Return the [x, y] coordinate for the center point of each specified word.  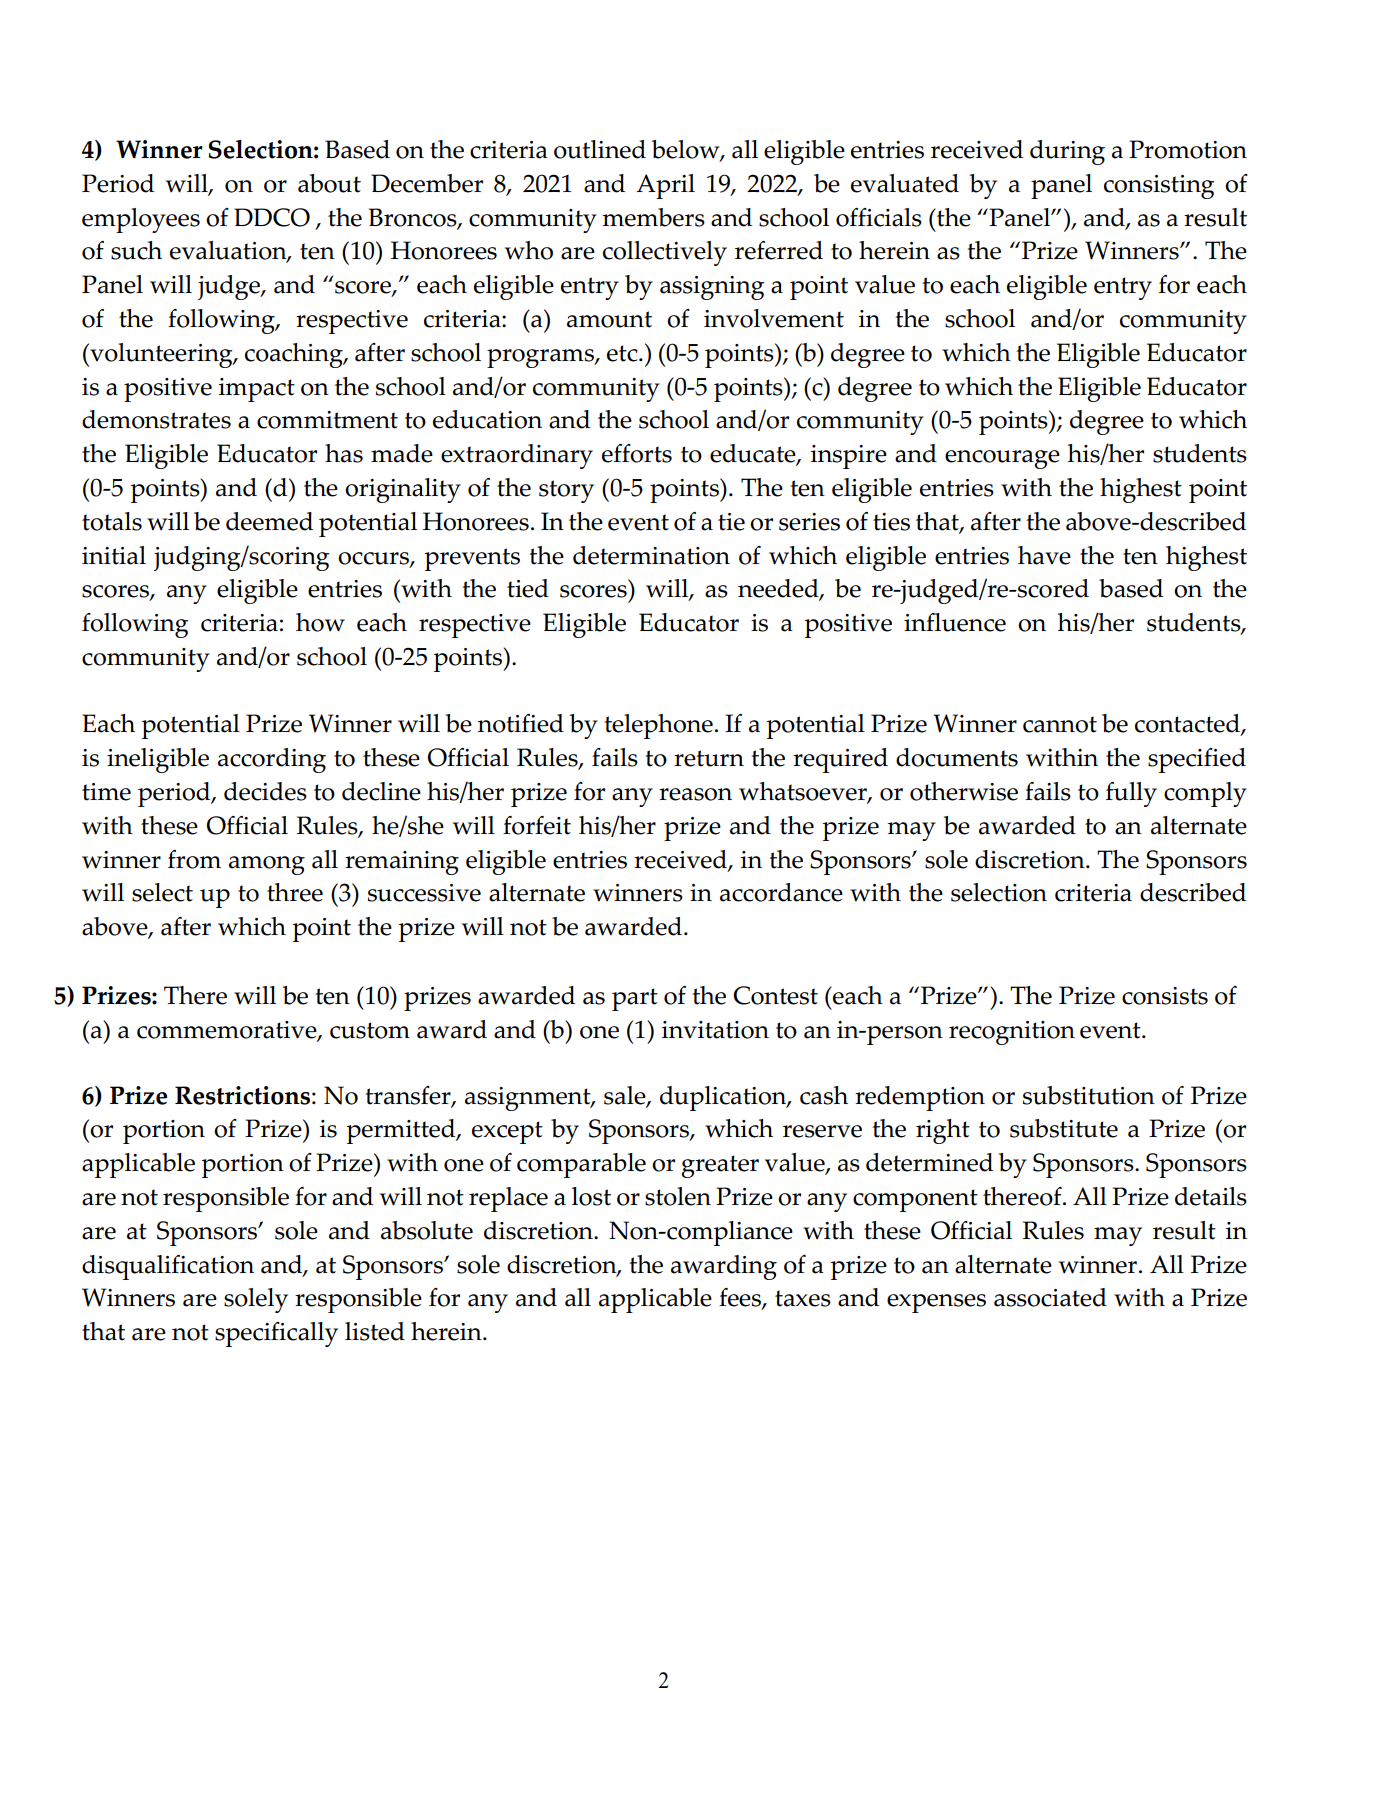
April [665, 186]
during [1067, 152]
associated [1050, 1297]
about [329, 183]
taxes [803, 1298]
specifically [276, 1334]
